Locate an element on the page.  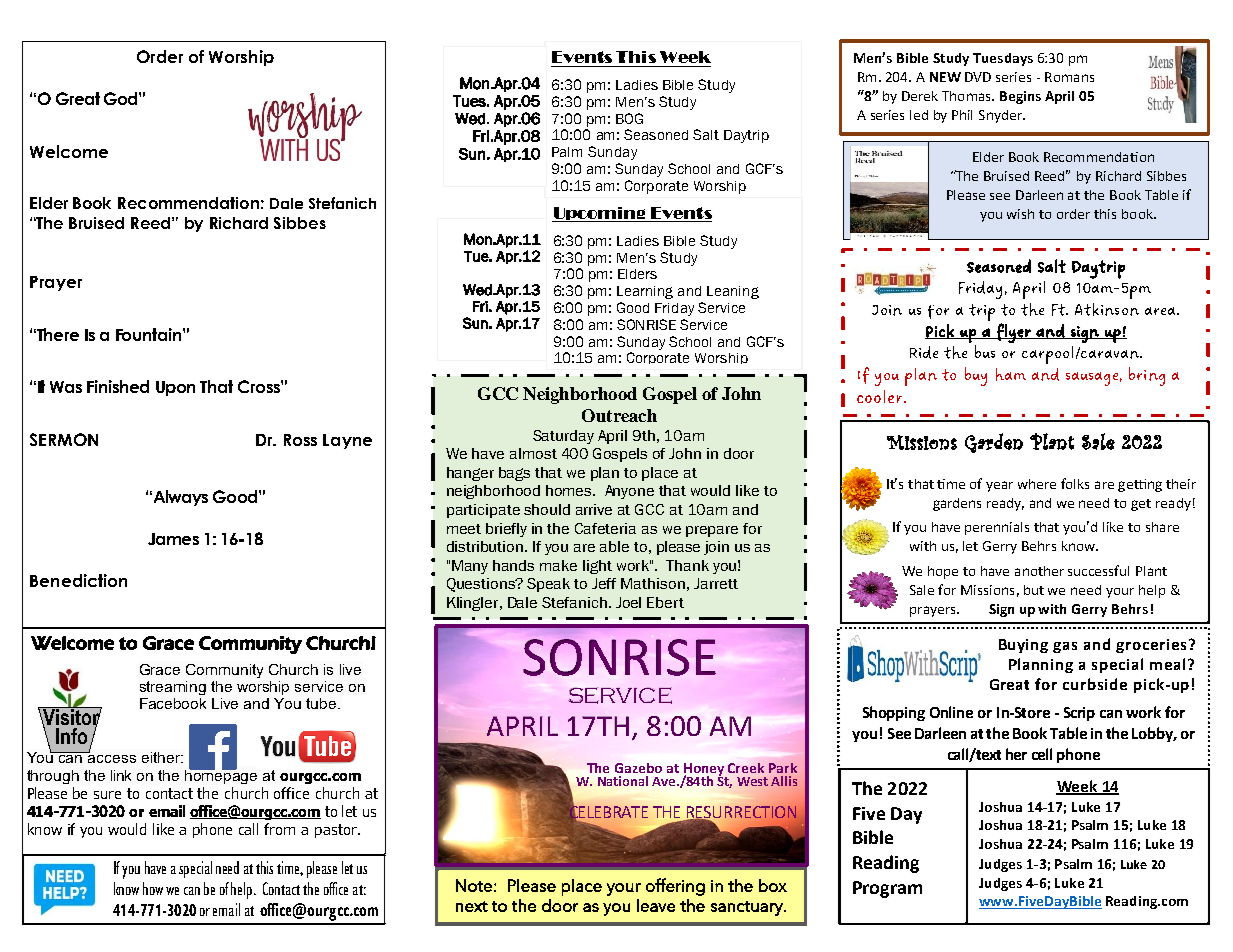
how is located at coordinates (153, 888).
